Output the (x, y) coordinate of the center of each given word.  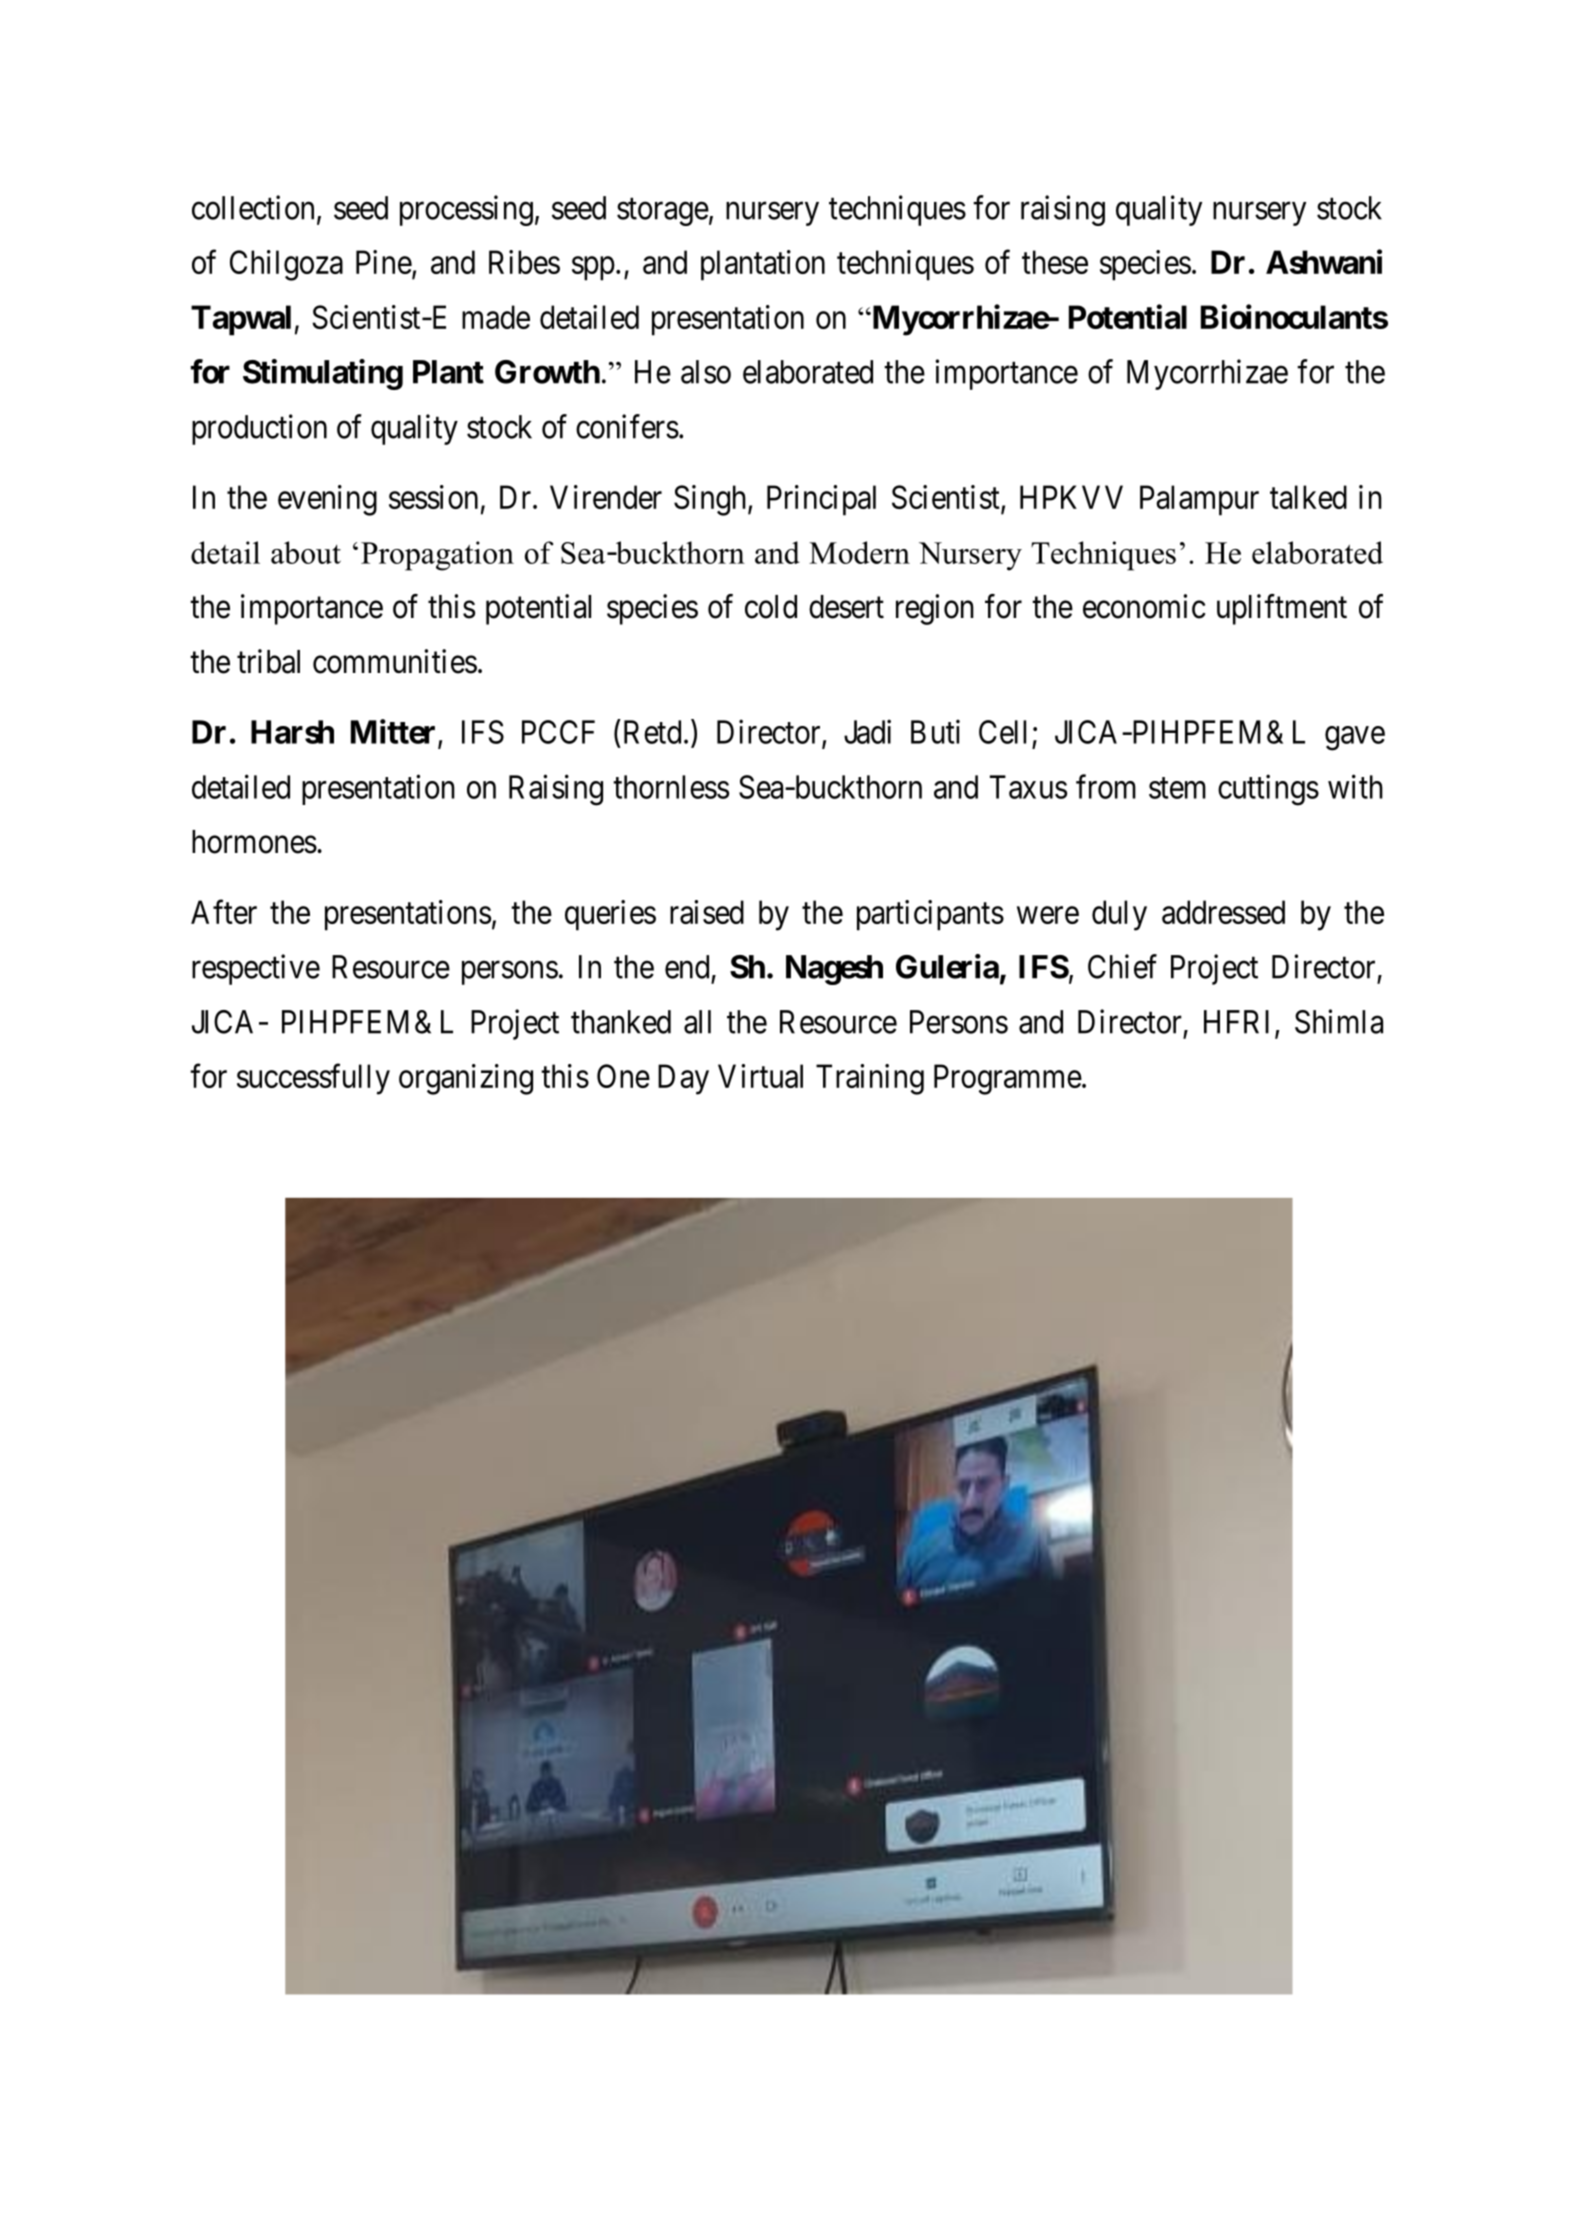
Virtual (760, 1076)
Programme (1008, 1079)
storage (663, 212)
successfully (313, 1079)
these (1055, 262)
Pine (384, 262)
